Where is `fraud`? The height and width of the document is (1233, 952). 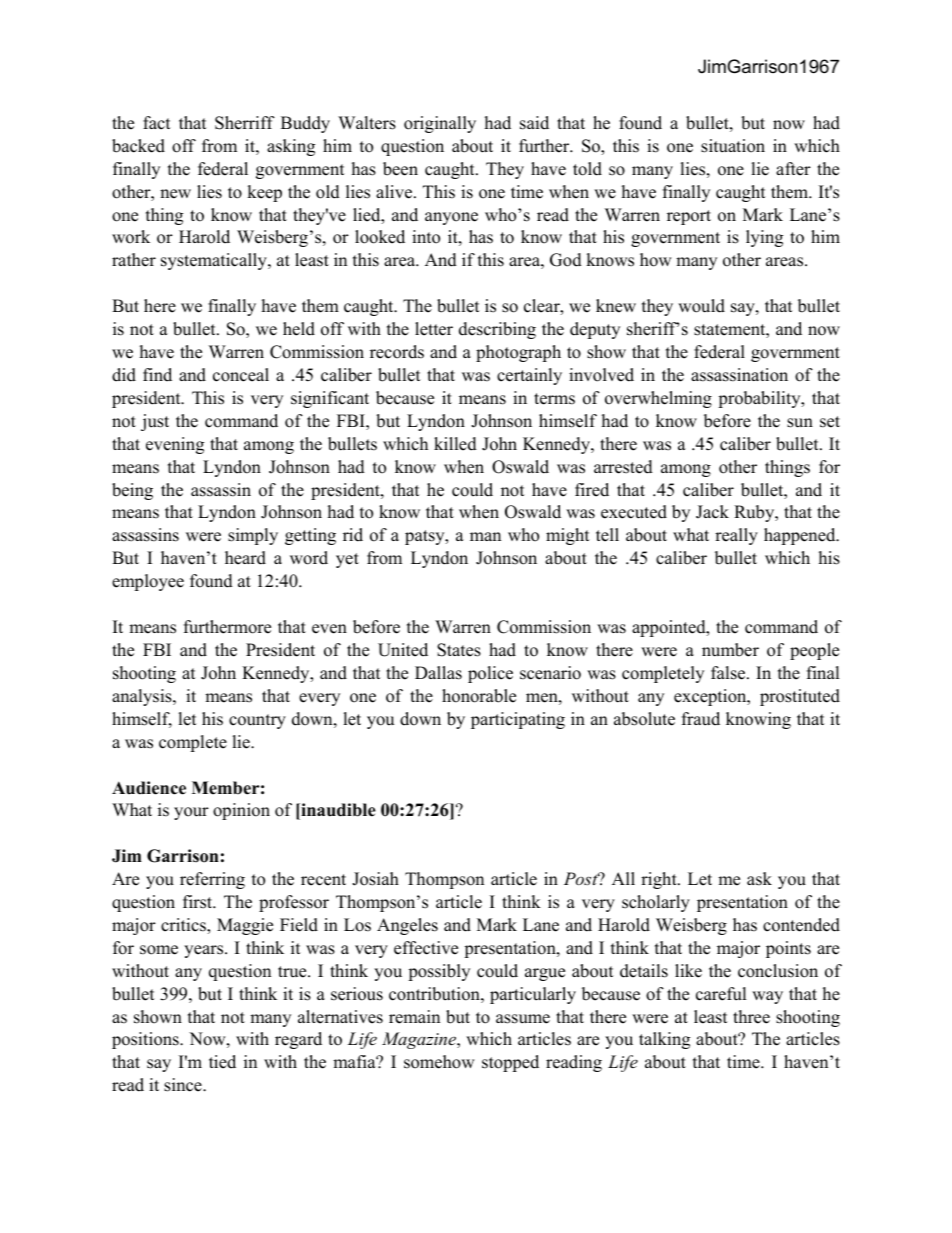 fraud is located at coordinates (701, 719).
